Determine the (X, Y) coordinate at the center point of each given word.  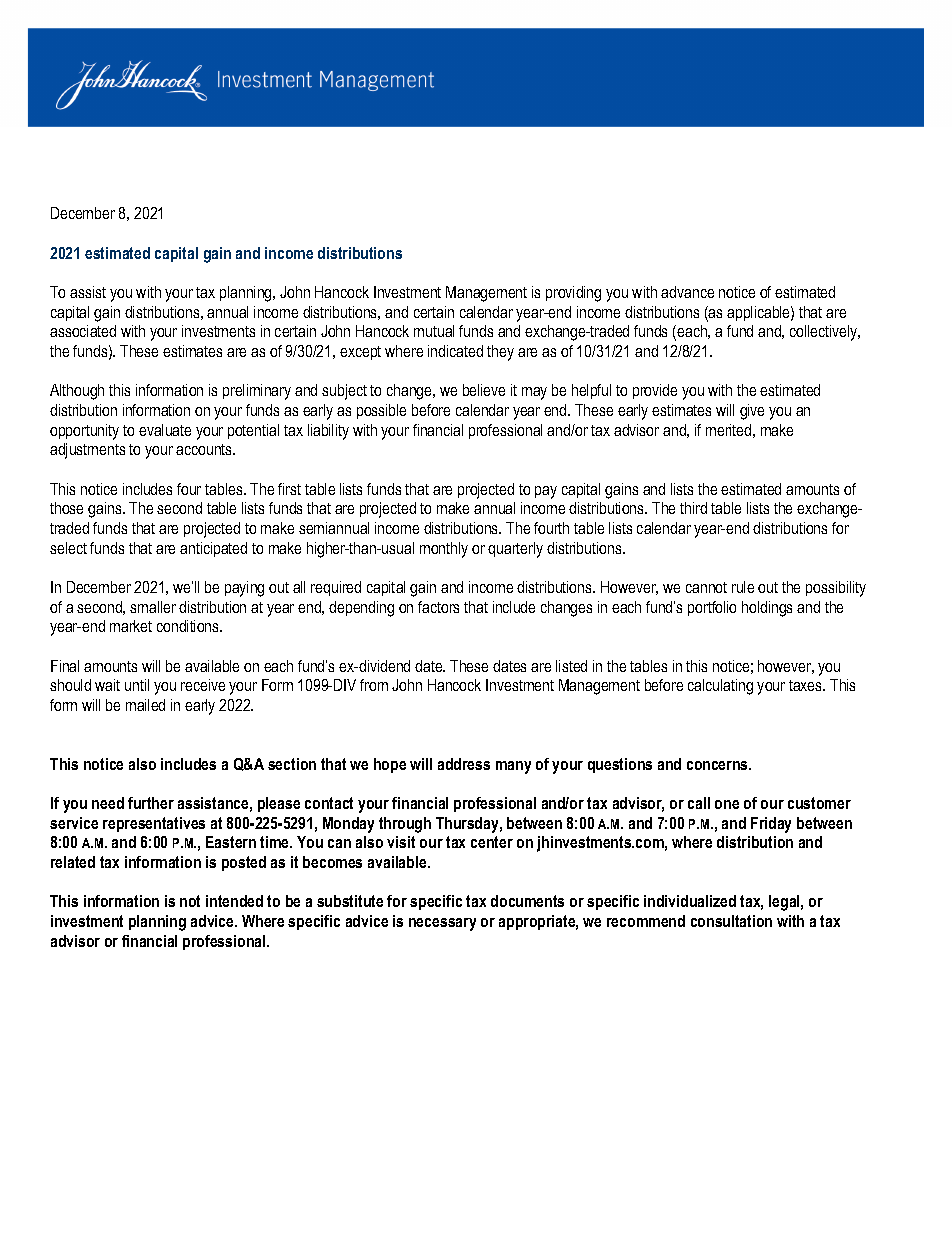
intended (234, 901)
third (693, 508)
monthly (444, 550)
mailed (145, 705)
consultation (731, 921)
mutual (434, 331)
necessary (442, 924)
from (374, 685)
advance (687, 292)
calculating (720, 687)
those (66, 508)
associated (83, 331)
